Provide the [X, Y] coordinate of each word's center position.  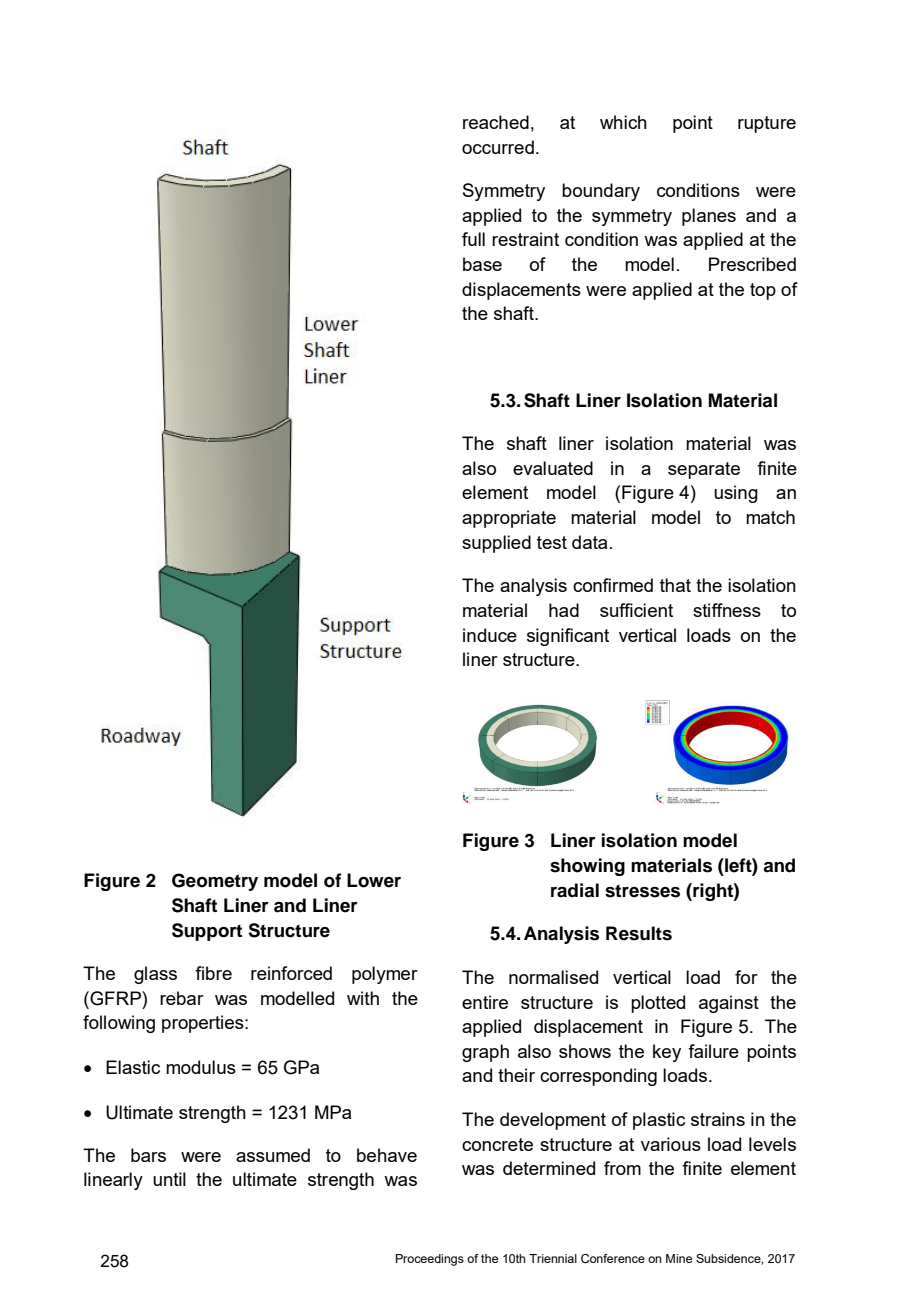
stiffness [727, 610]
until [169, 1179]
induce [490, 635]
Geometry [215, 882]
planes [709, 217]
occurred [498, 147]
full [473, 239]
